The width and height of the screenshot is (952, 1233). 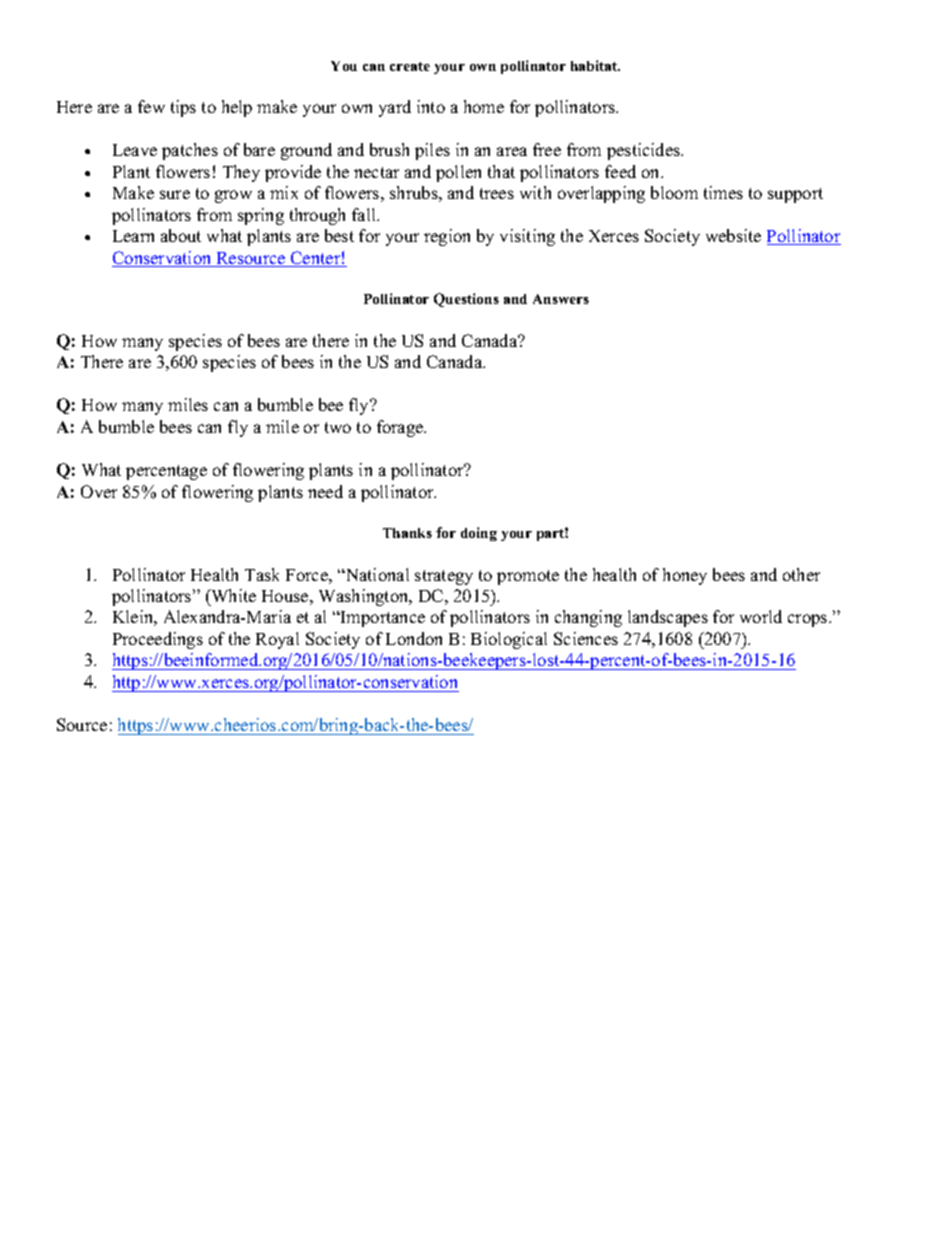 What do you see at coordinates (237, 108) in the screenshot?
I see `help` at bounding box center [237, 108].
